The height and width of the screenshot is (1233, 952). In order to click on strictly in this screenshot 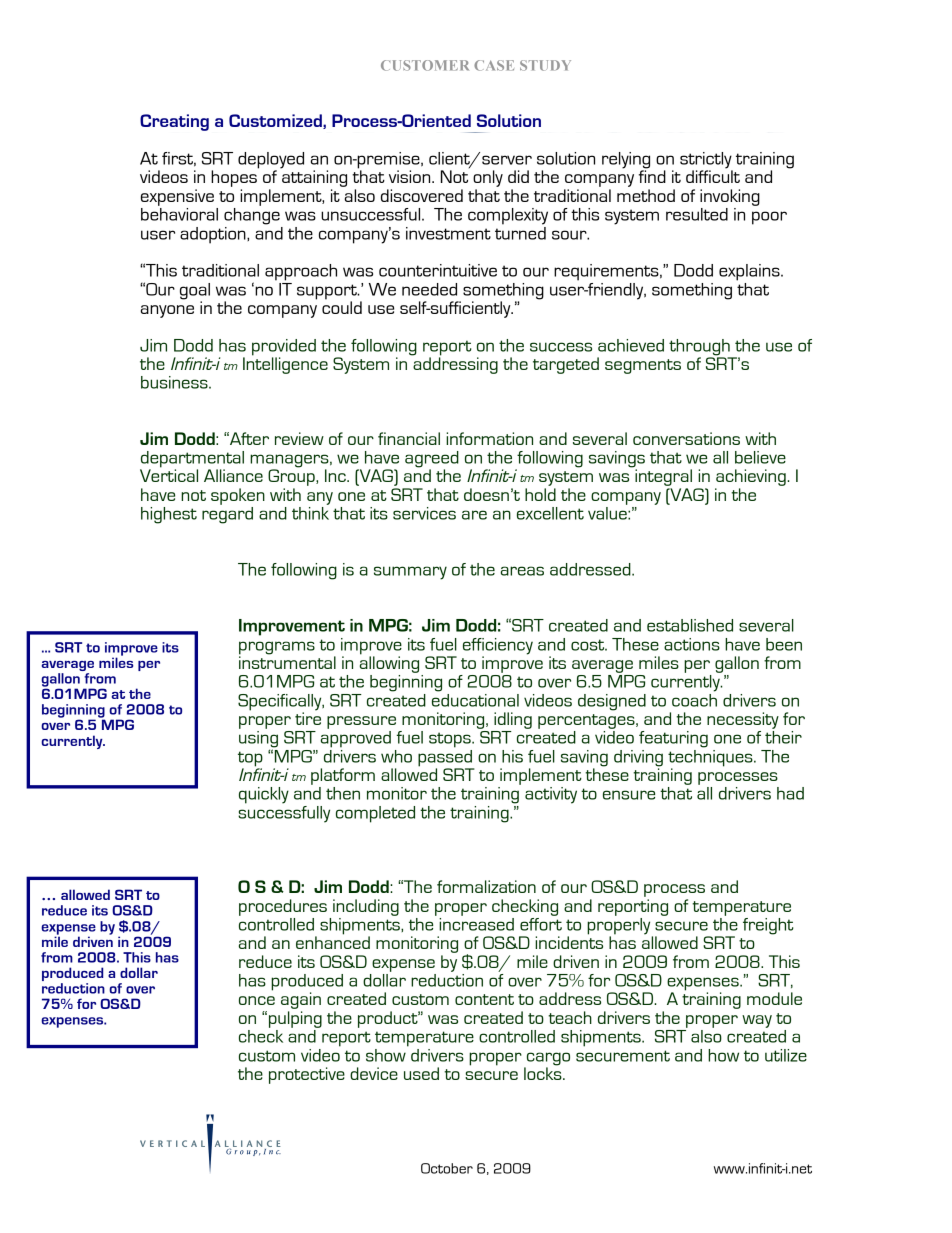, I will do `click(706, 161)`.
